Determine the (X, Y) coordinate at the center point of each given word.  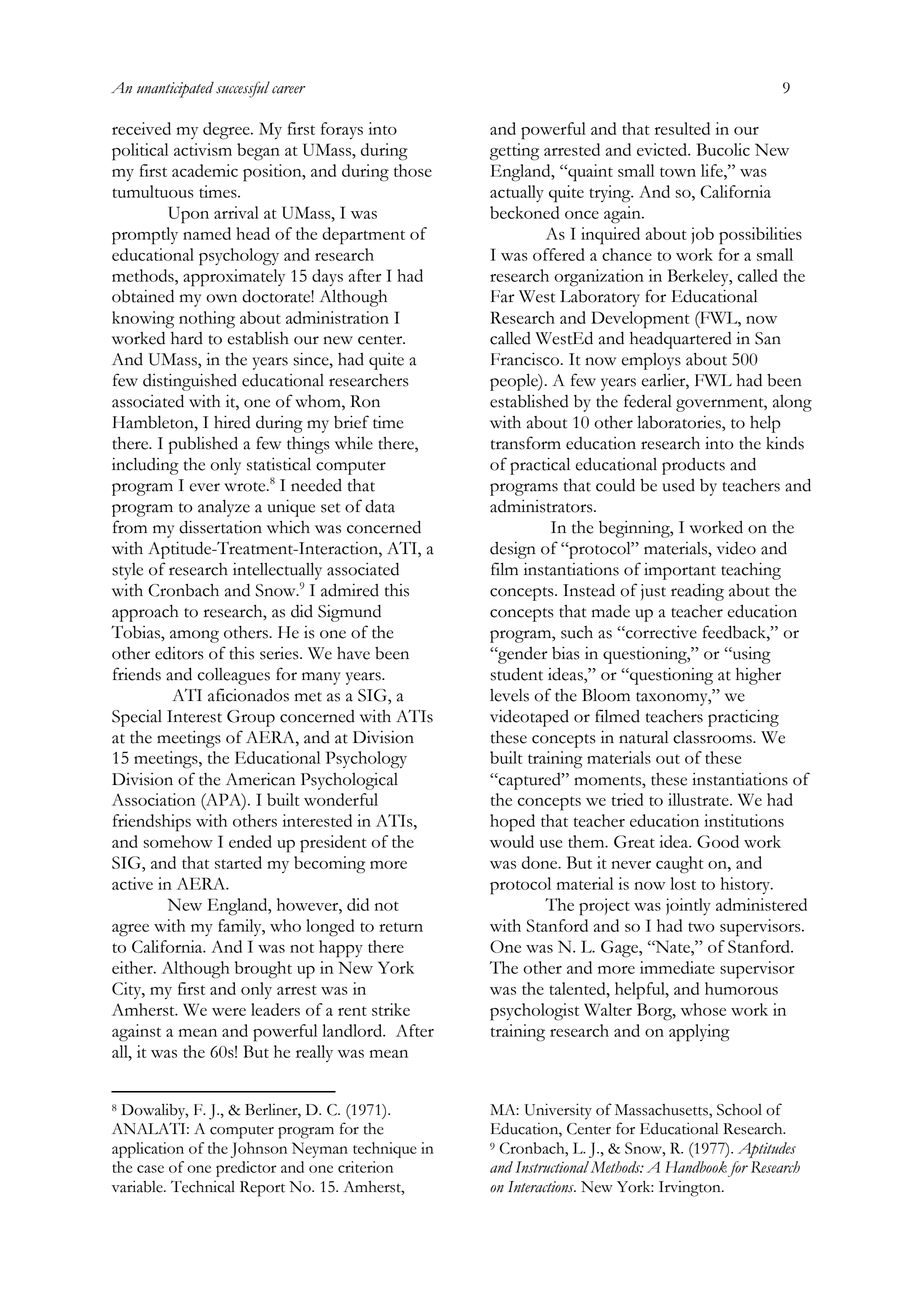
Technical (203, 1187)
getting (514, 152)
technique (385, 1150)
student (516, 674)
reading (697, 592)
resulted (682, 128)
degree (227, 131)
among (194, 636)
